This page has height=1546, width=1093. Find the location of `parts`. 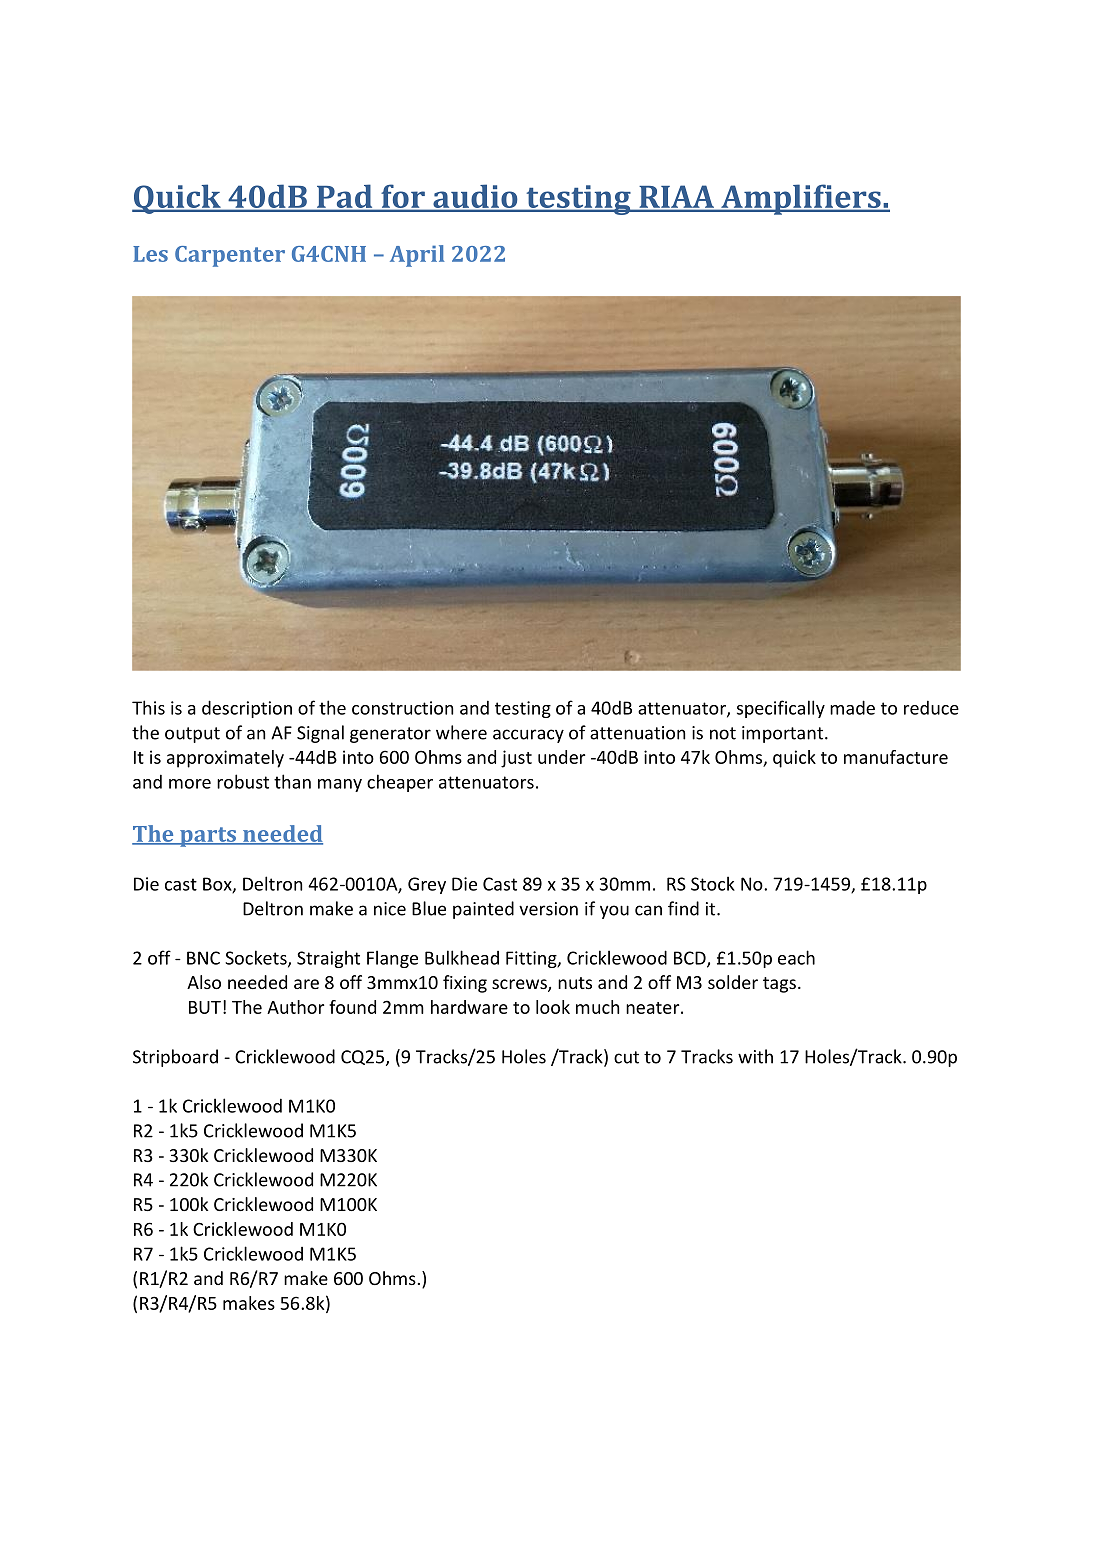

parts is located at coordinates (208, 837).
